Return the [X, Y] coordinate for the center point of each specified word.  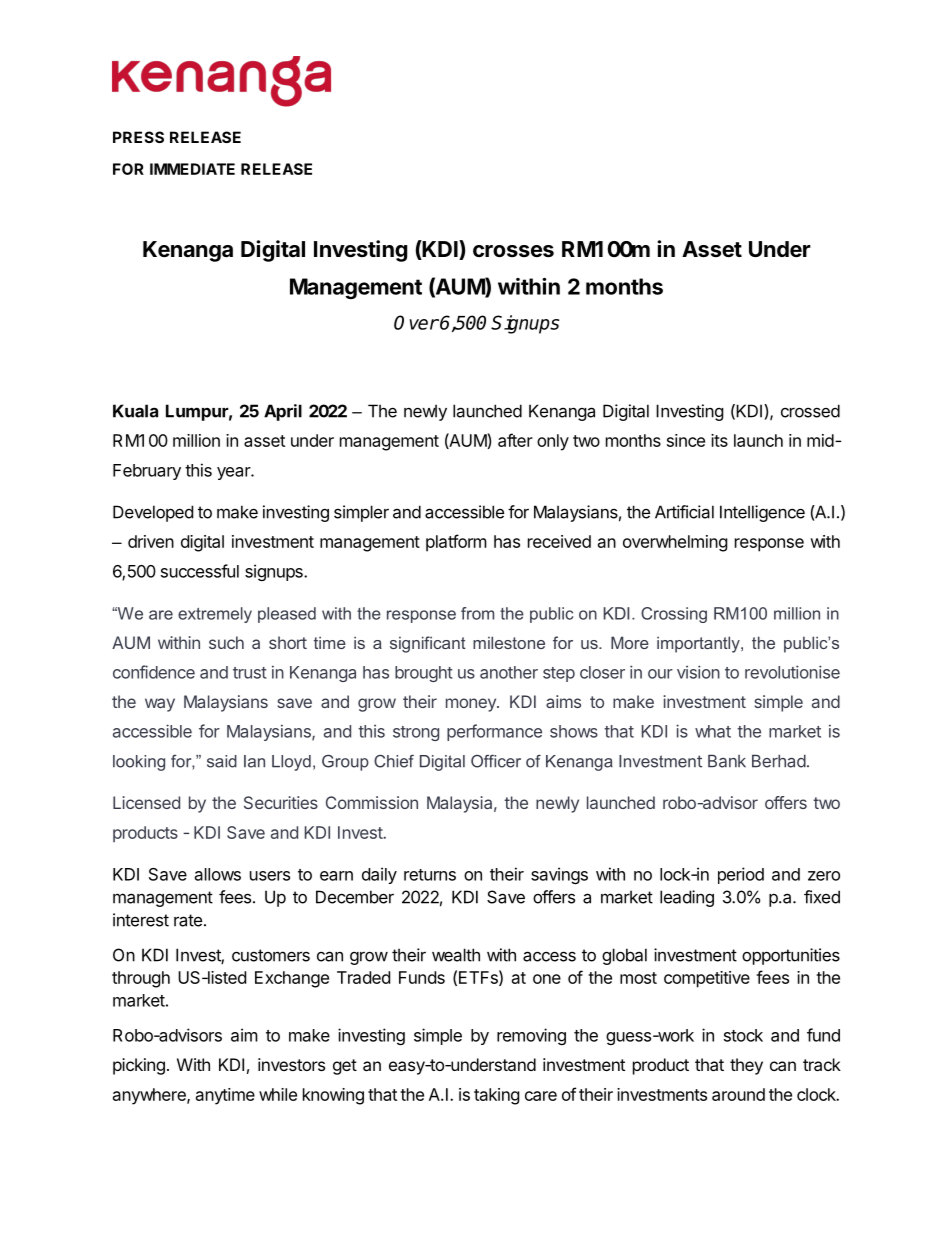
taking [497, 1096]
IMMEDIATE [192, 169]
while [278, 1094]
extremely [215, 615]
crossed [810, 411]
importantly [699, 644]
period [741, 875]
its [719, 440]
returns [430, 875]
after [515, 440]
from [477, 613]
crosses [513, 251]
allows [218, 874]
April [283, 412]
